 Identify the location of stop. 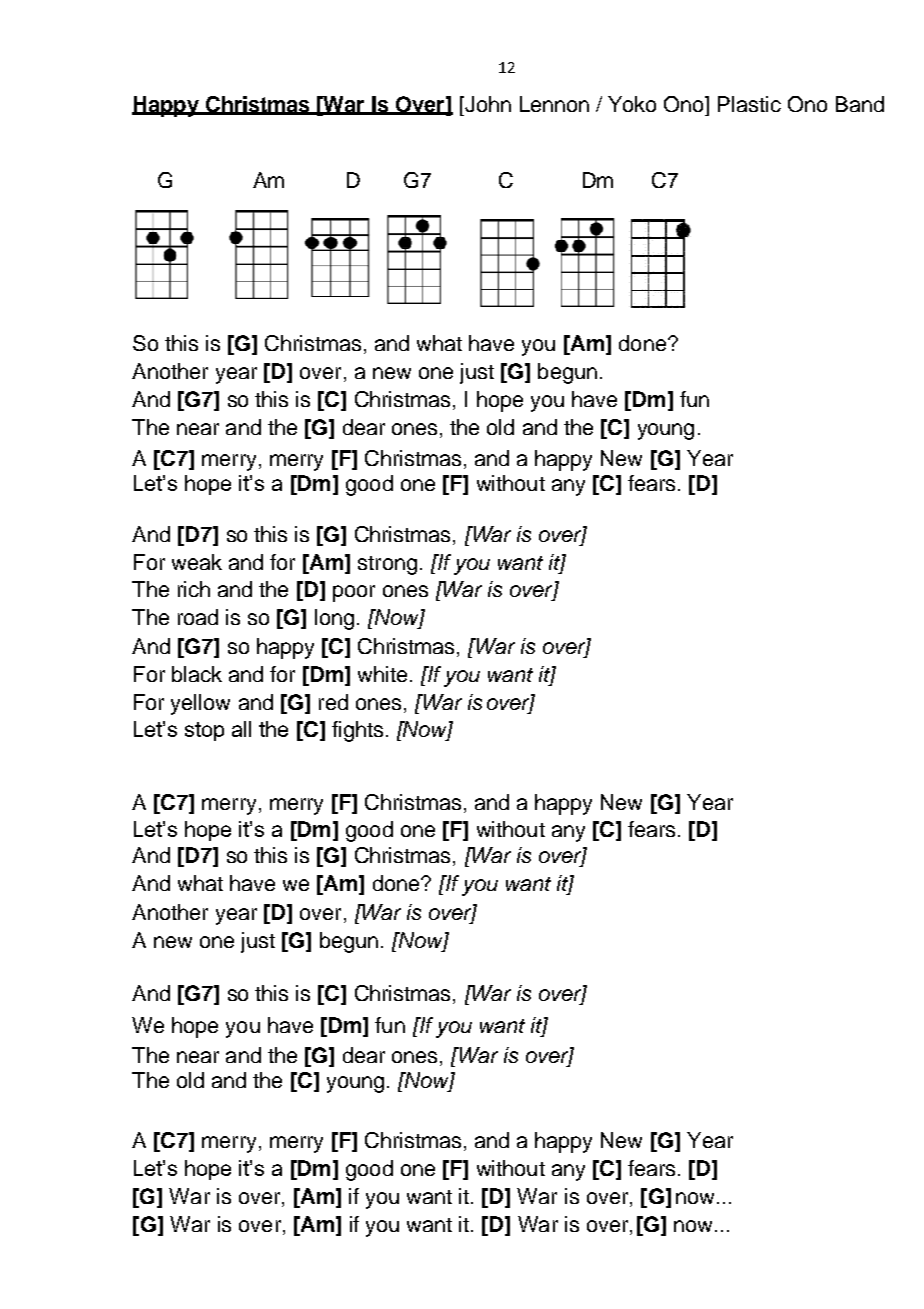
(204, 731).
